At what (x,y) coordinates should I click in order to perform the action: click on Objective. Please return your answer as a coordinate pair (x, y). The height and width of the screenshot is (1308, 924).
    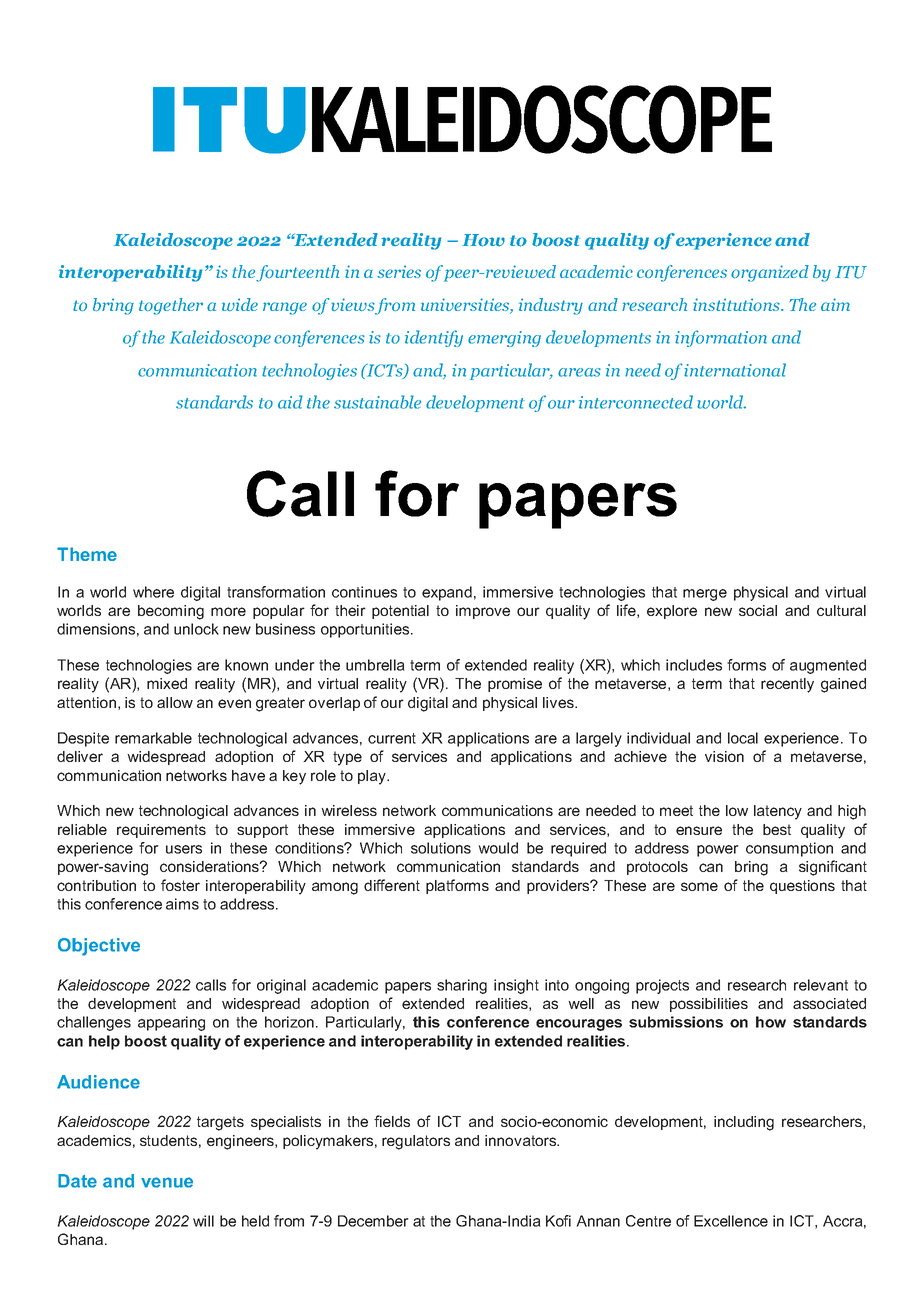
    Looking at the image, I should click on (99, 947).
